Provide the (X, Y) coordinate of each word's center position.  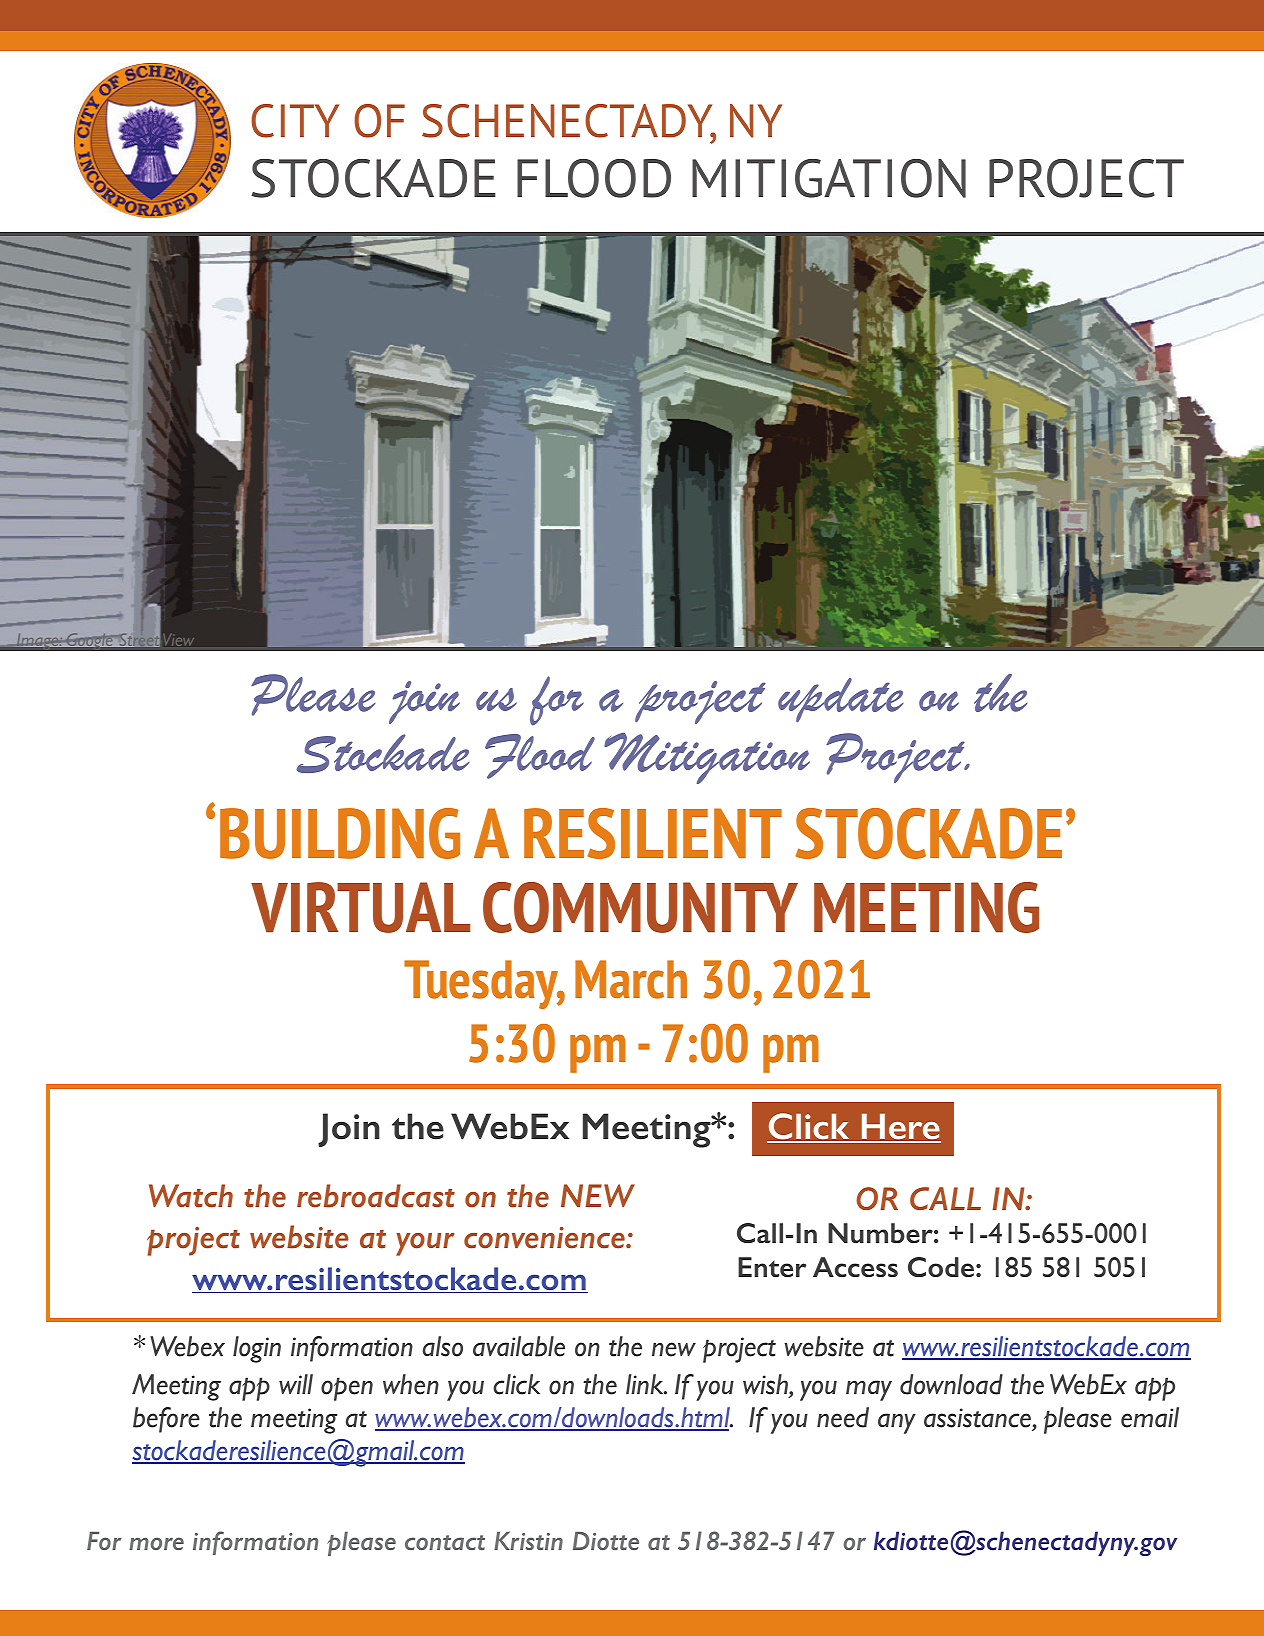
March (631, 979)
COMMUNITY (640, 907)
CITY (295, 121)
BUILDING (340, 833)
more (156, 1543)
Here (900, 1127)
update (840, 700)
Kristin (528, 1541)
